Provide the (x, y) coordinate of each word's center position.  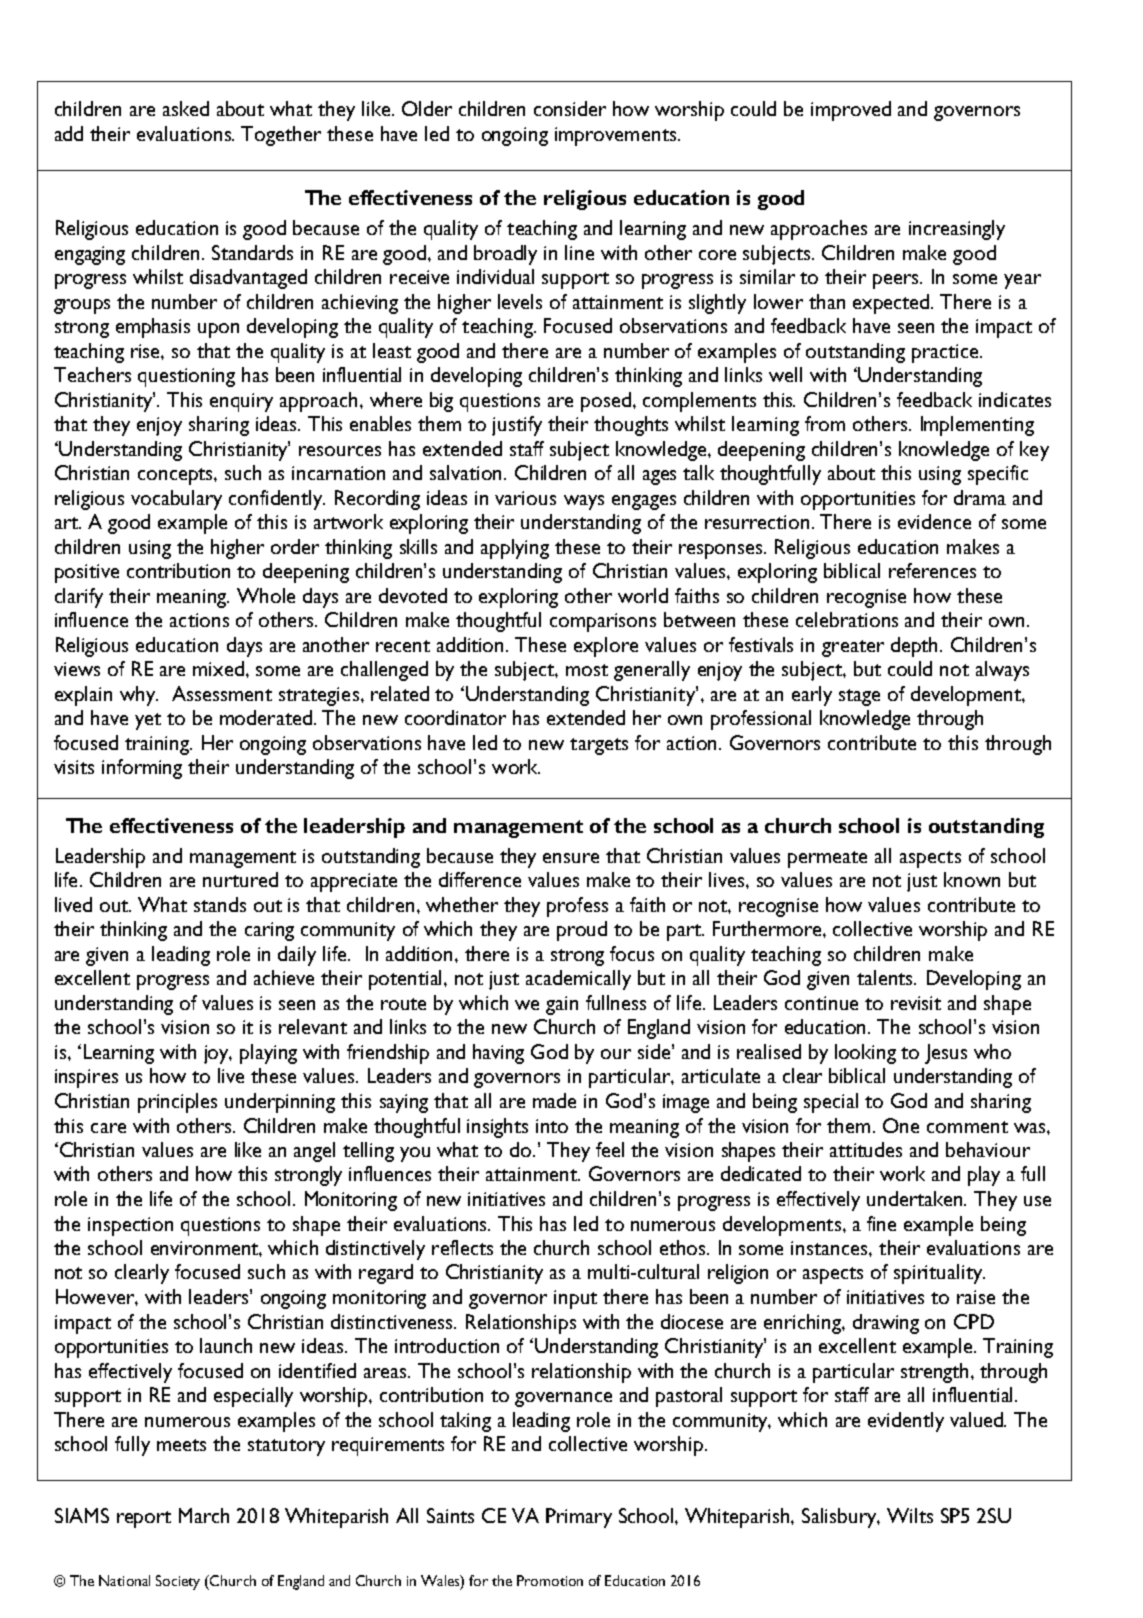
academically (578, 980)
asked (186, 108)
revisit (916, 1003)
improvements (615, 136)
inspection (130, 1226)
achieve (284, 977)
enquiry (241, 402)
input (575, 1299)
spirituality (939, 1274)
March (204, 1515)
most (587, 670)
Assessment (222, 693)
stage (859, 697)
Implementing (977, 426)
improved (851, 111)
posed (606, 402)
